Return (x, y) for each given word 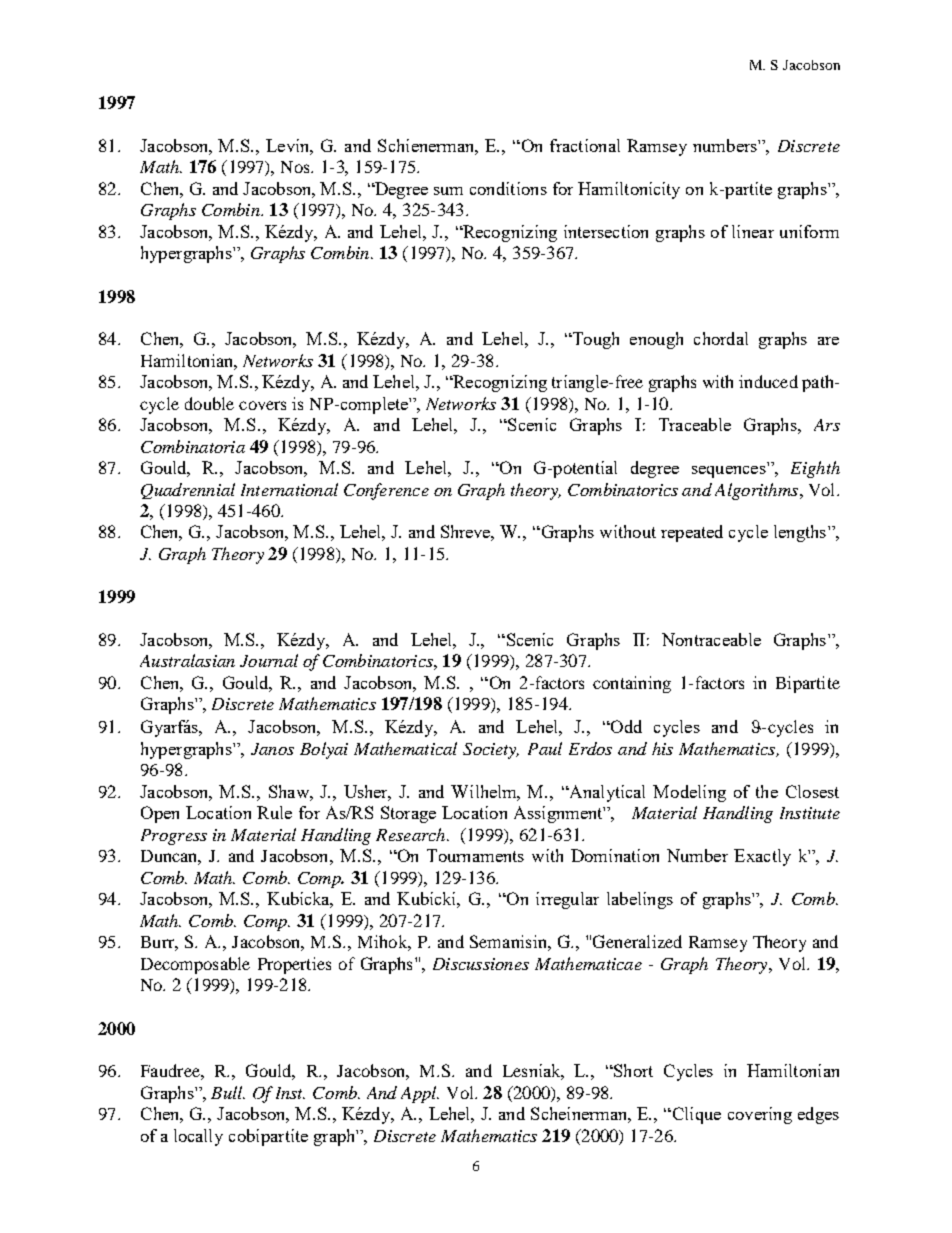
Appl (420, 1094)
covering (760, 1115)
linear (753, 231)
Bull (228, 1092)
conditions (508, 188)
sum (448, 191)
